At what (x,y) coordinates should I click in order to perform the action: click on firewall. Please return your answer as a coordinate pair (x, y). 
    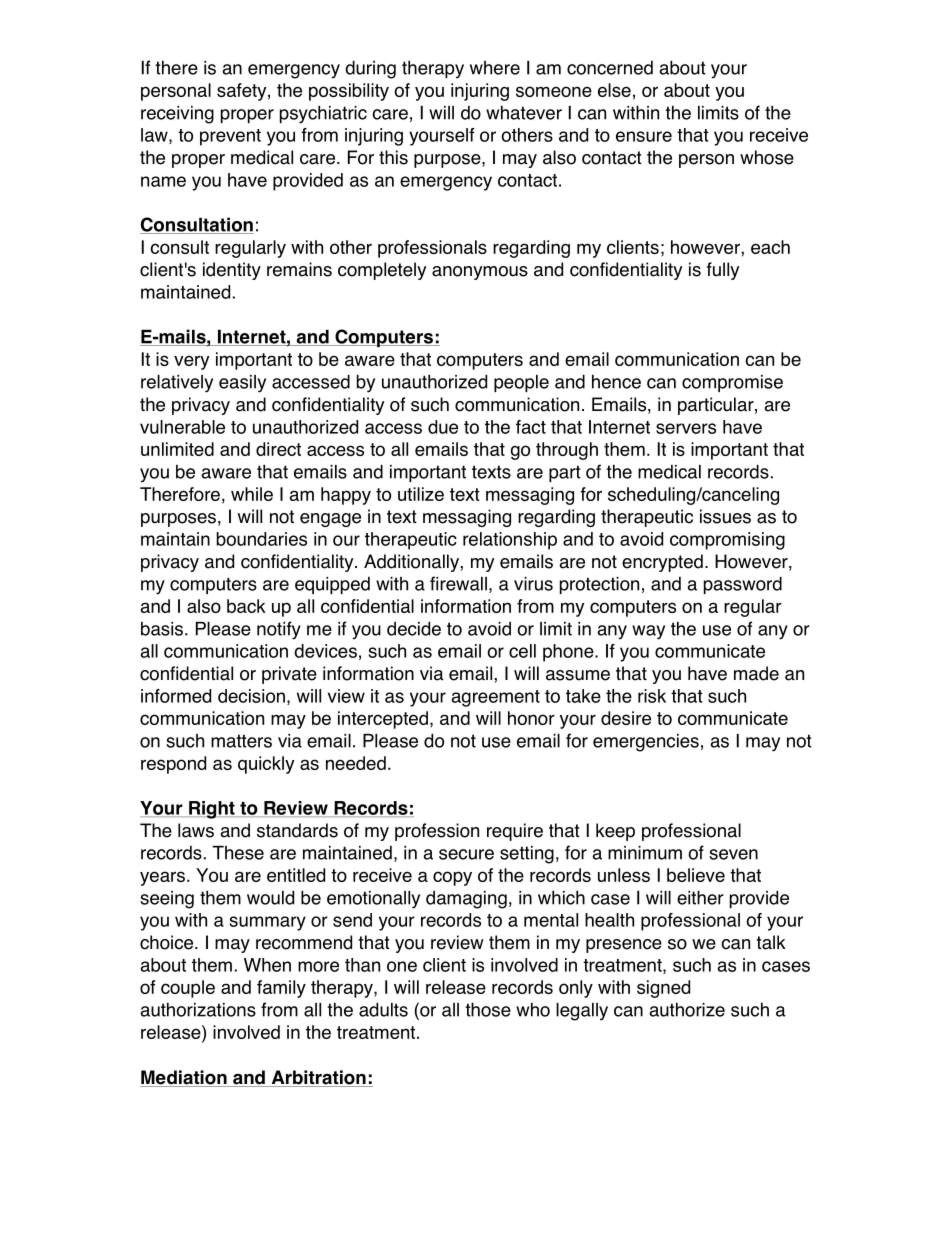
    Looking at the image, I should click on (458, 583).
